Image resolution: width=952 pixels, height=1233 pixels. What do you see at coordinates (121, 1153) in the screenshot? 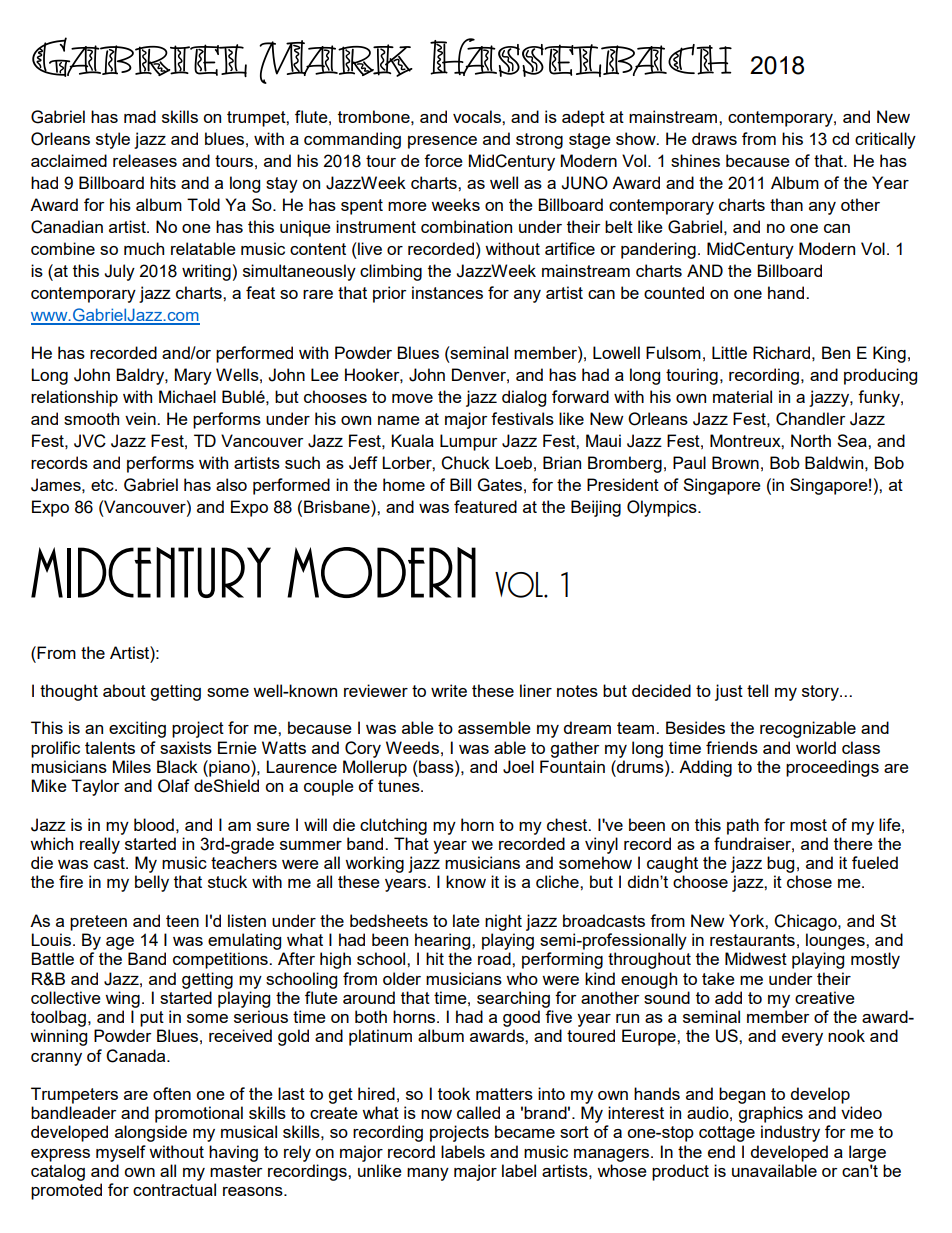
I see `myself` at bounding box center [121, 1153].
